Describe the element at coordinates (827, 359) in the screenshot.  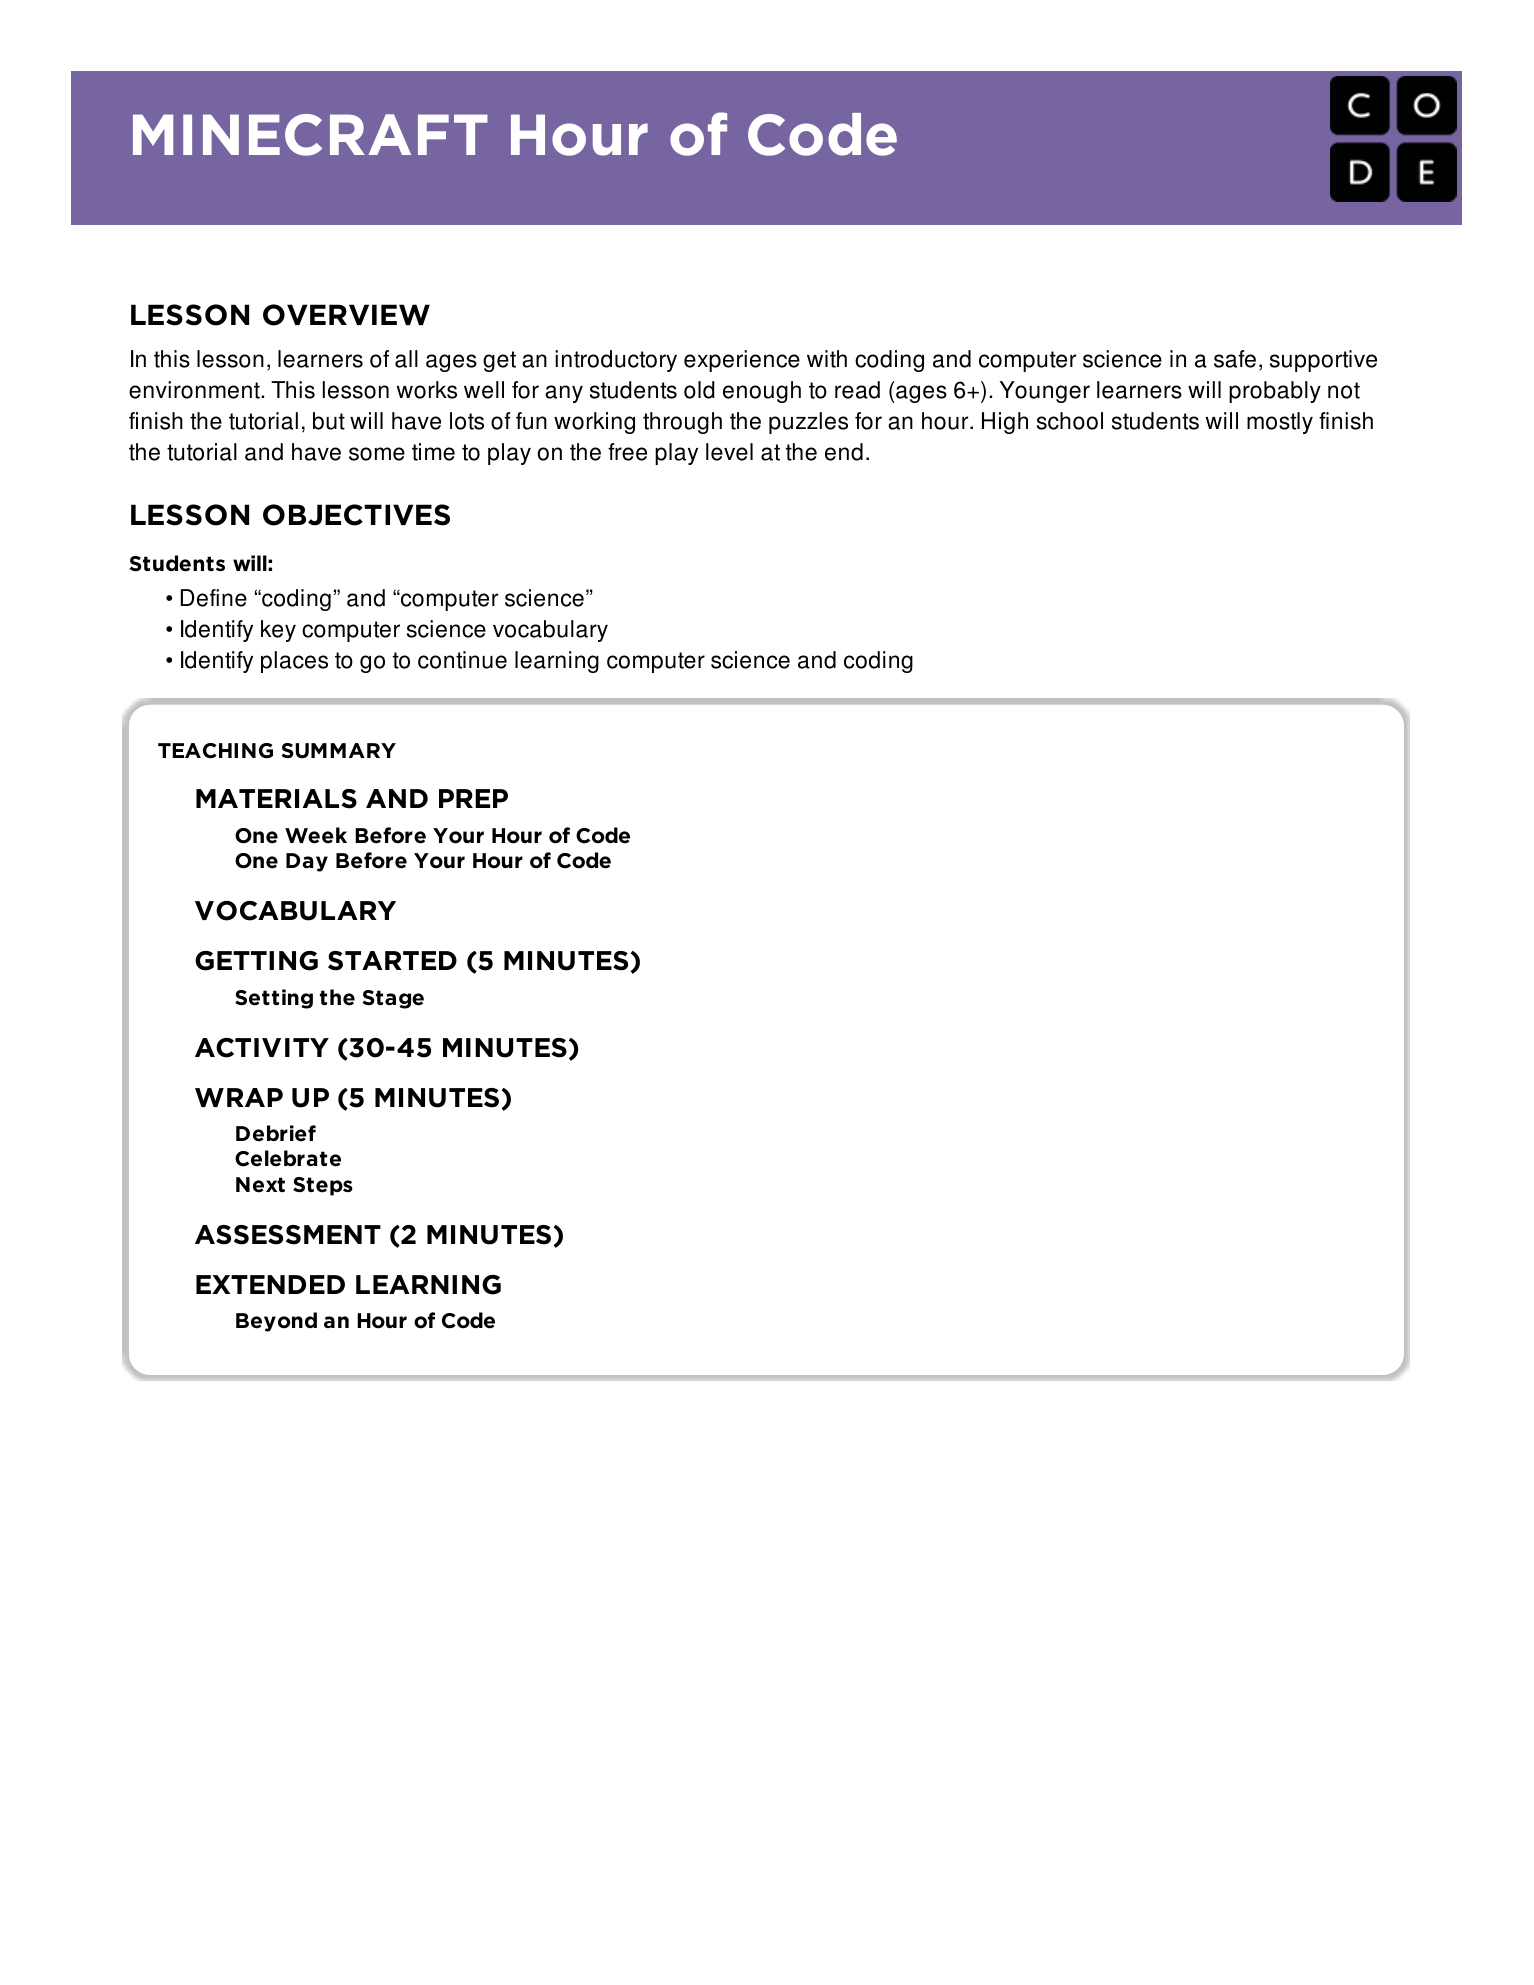
I see `with` at that location.
